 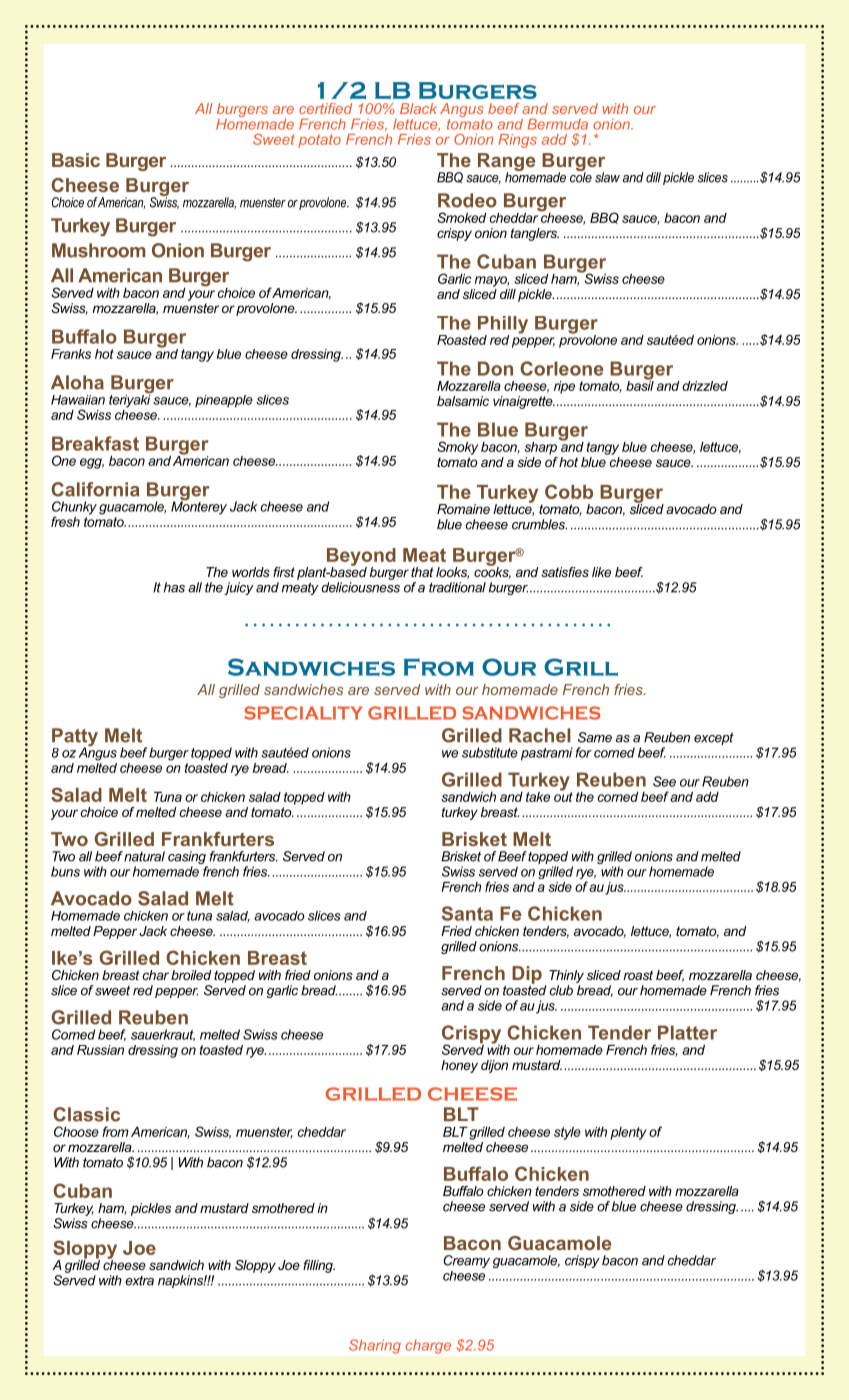 What do you see at coordinates (75, 738) in the image?
I see `Patty` at bounding box center [75, 738].
